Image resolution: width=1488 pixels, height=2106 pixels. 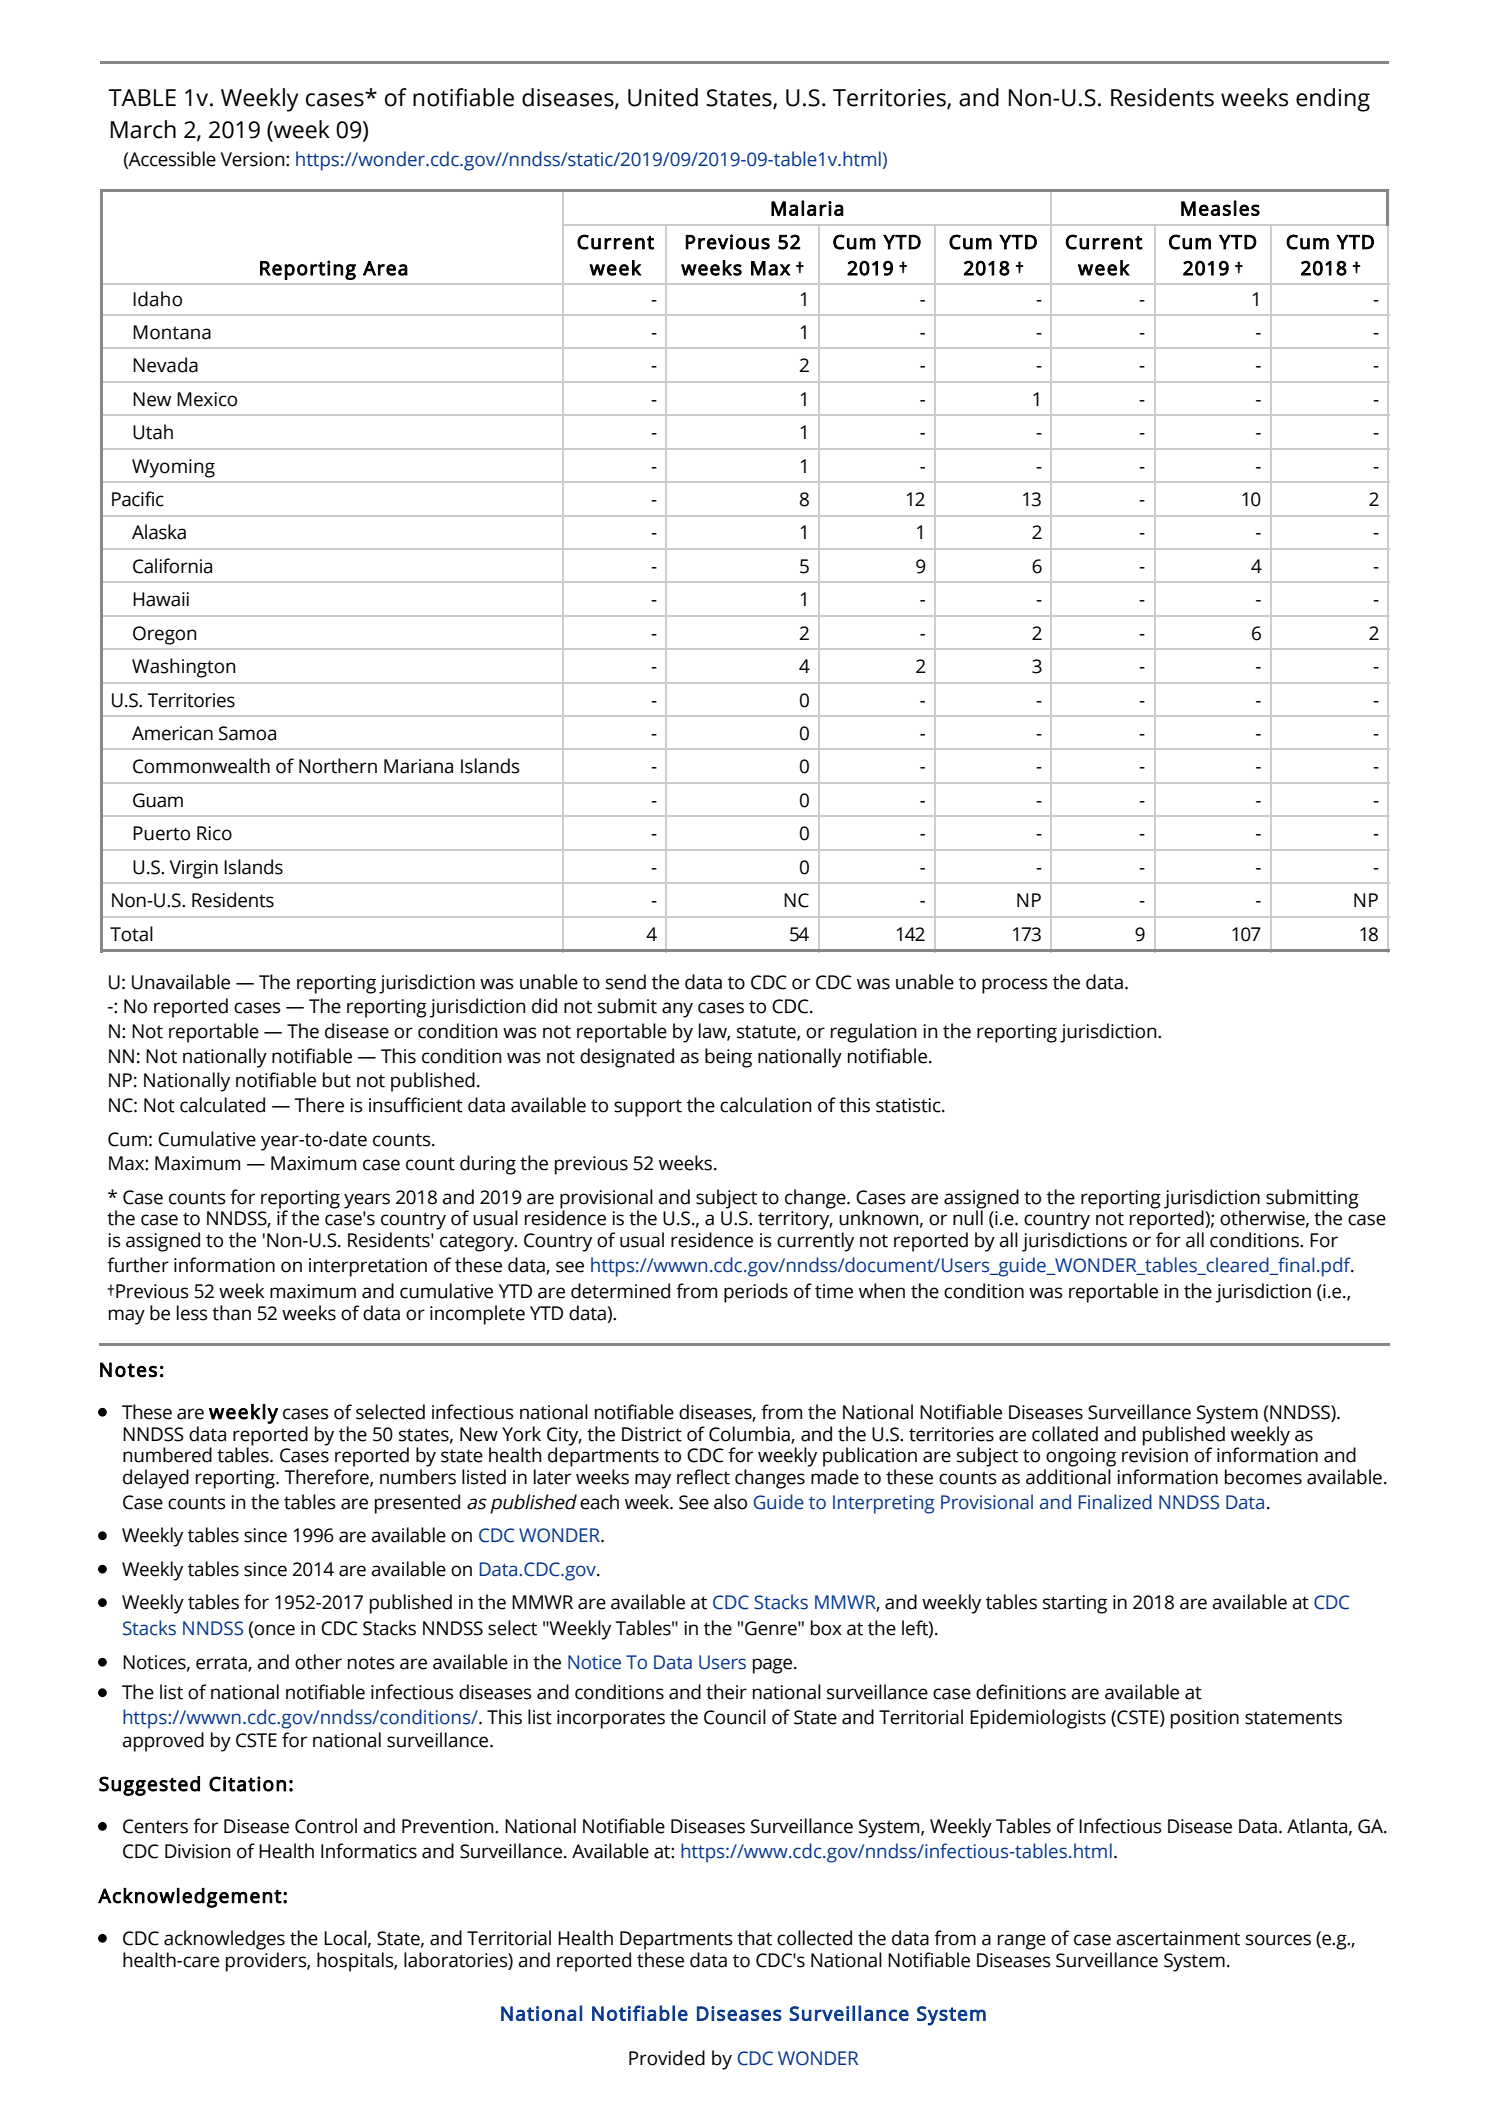 What do you see at coordinates (754, 1938) in the page?
I see `that` at bounding box center [754, 1938].
